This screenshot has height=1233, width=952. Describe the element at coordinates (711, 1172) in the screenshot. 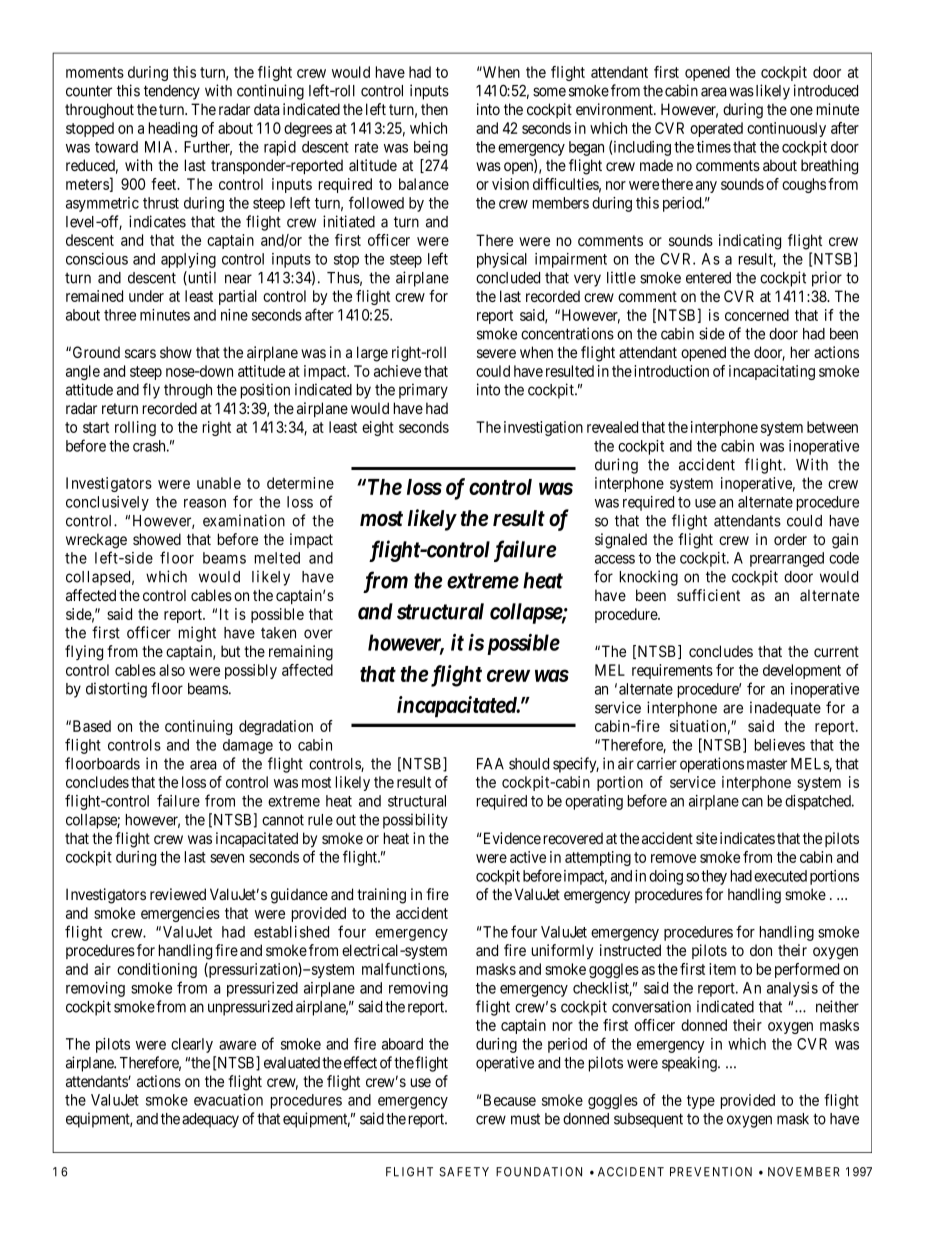

I see `PREVENTION` at that location.
